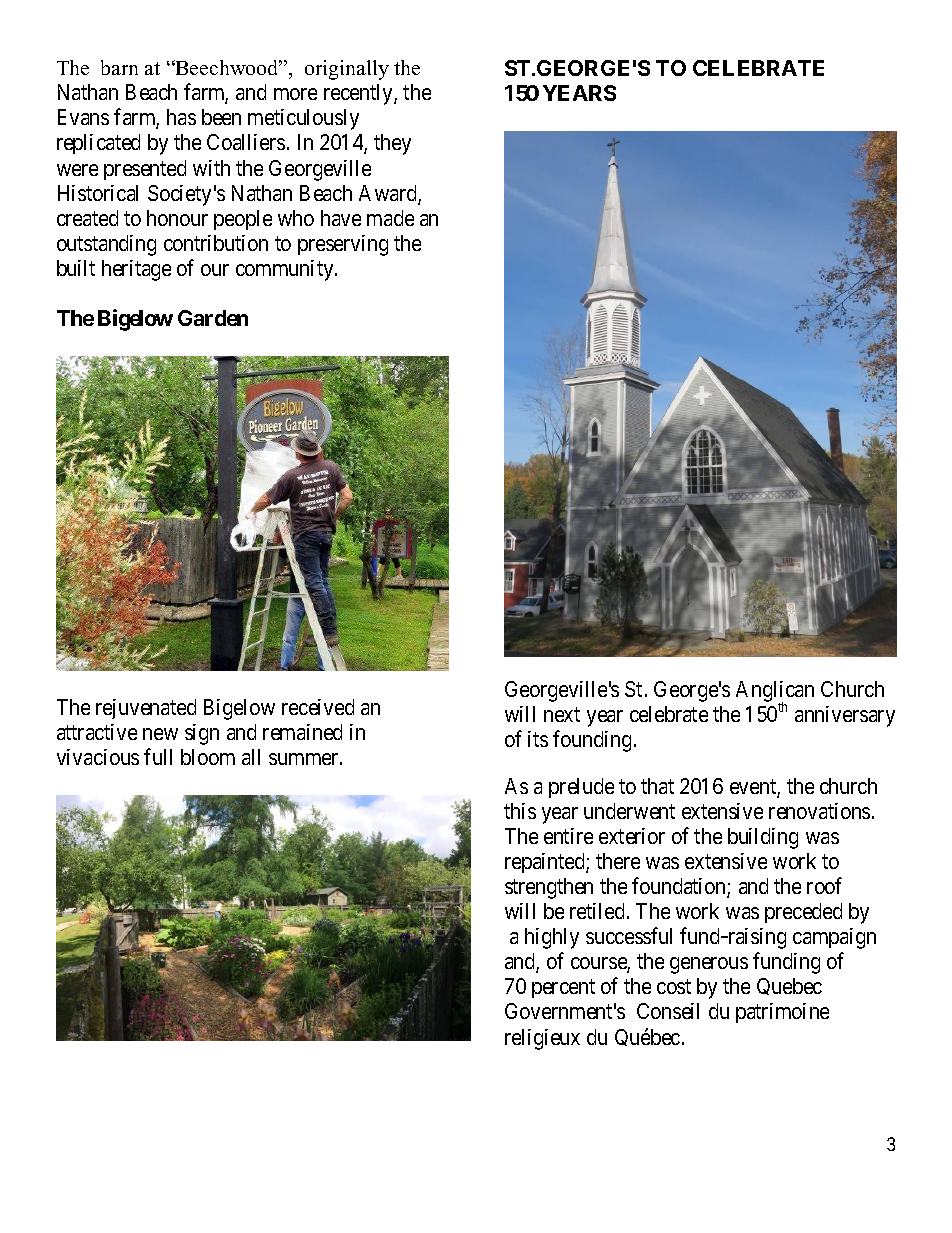  What do you see at coordinates (563, 989) in the screenshot?
I see `percent` at bounding box center [563, 989].
